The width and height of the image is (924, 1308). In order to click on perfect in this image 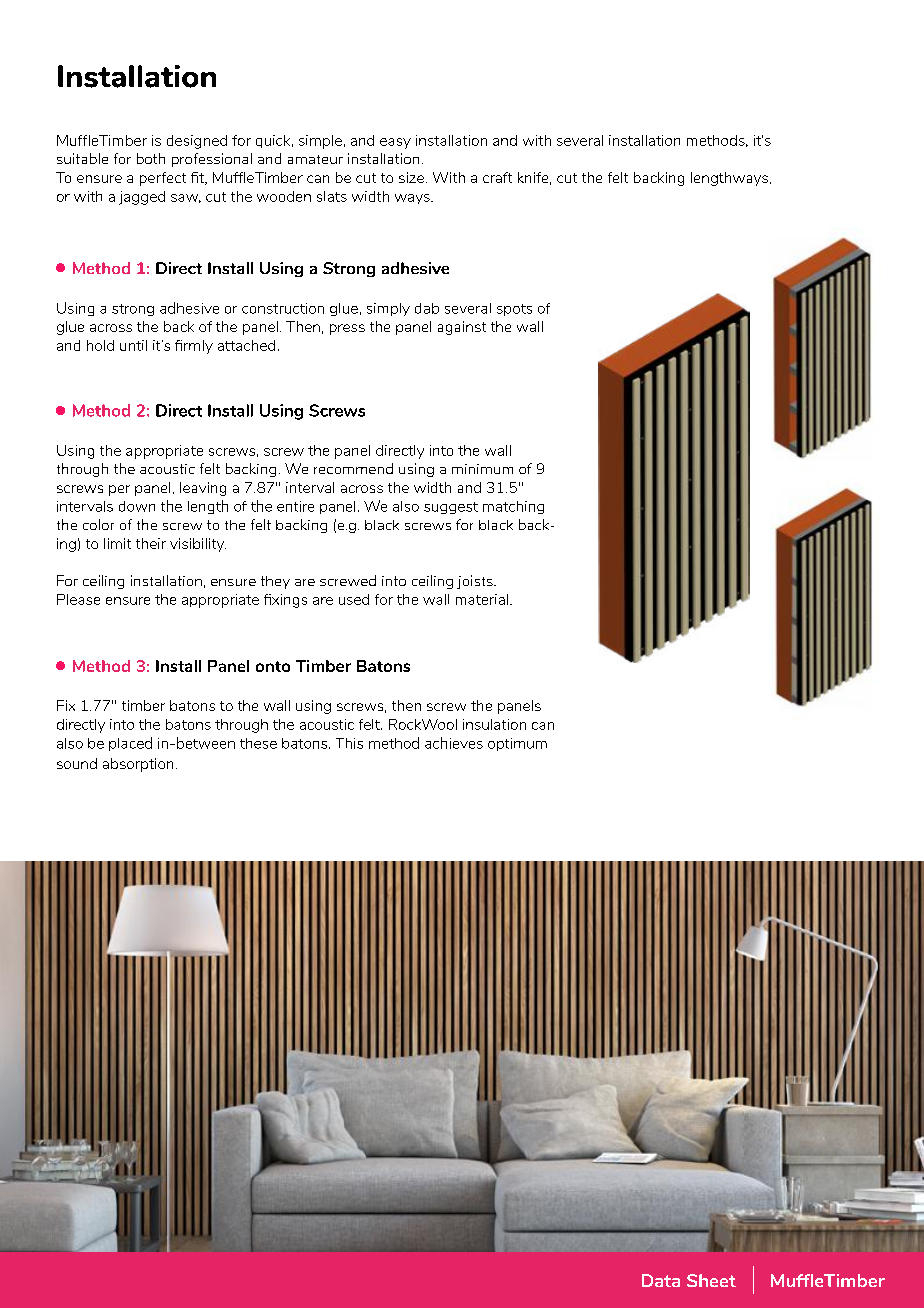, I will do `click(163, 179)`.
